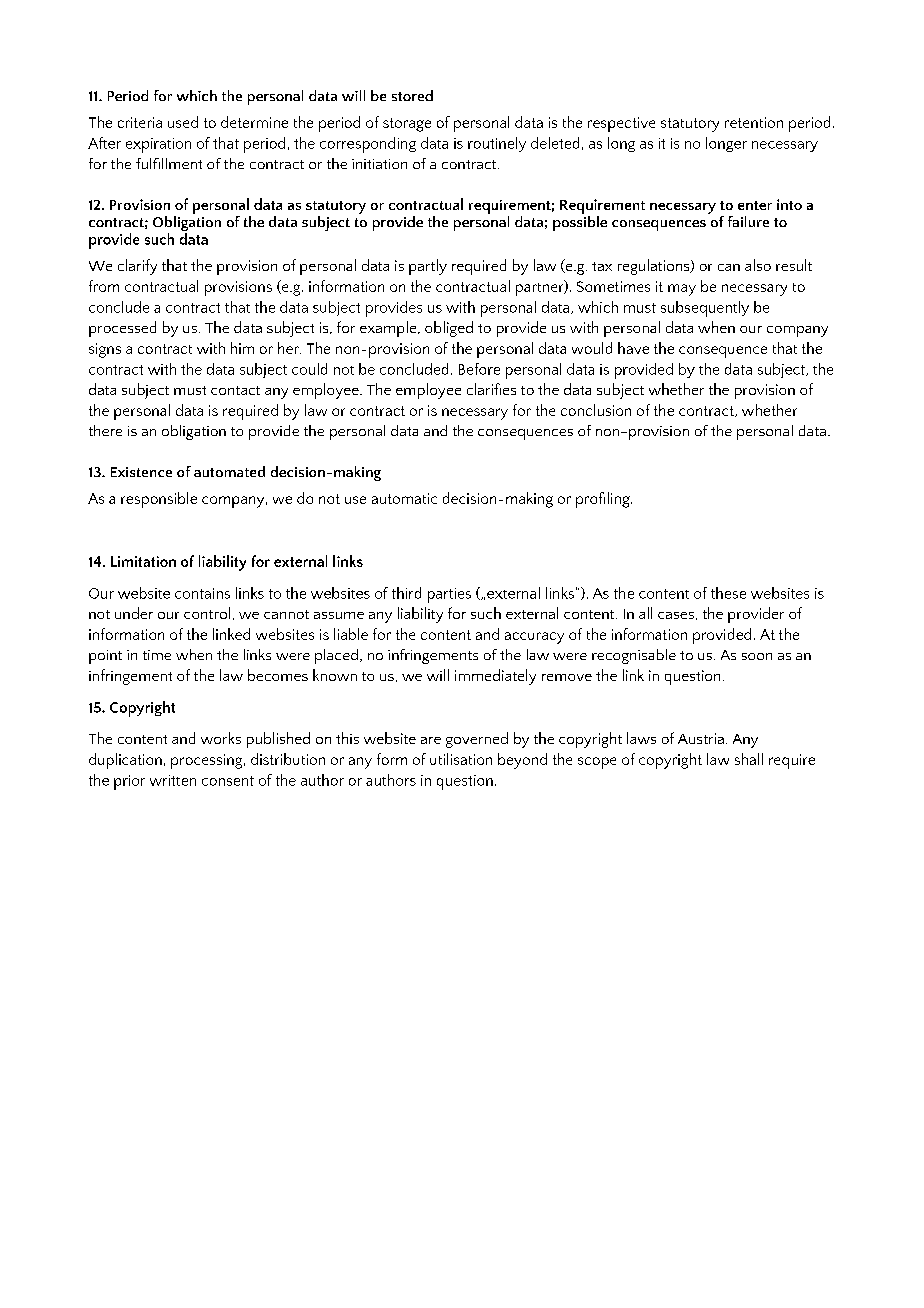 The width and height of the document is (924, 1308). Describe the element at coordinates (173, 780) in the document. I see `written` at that location.
